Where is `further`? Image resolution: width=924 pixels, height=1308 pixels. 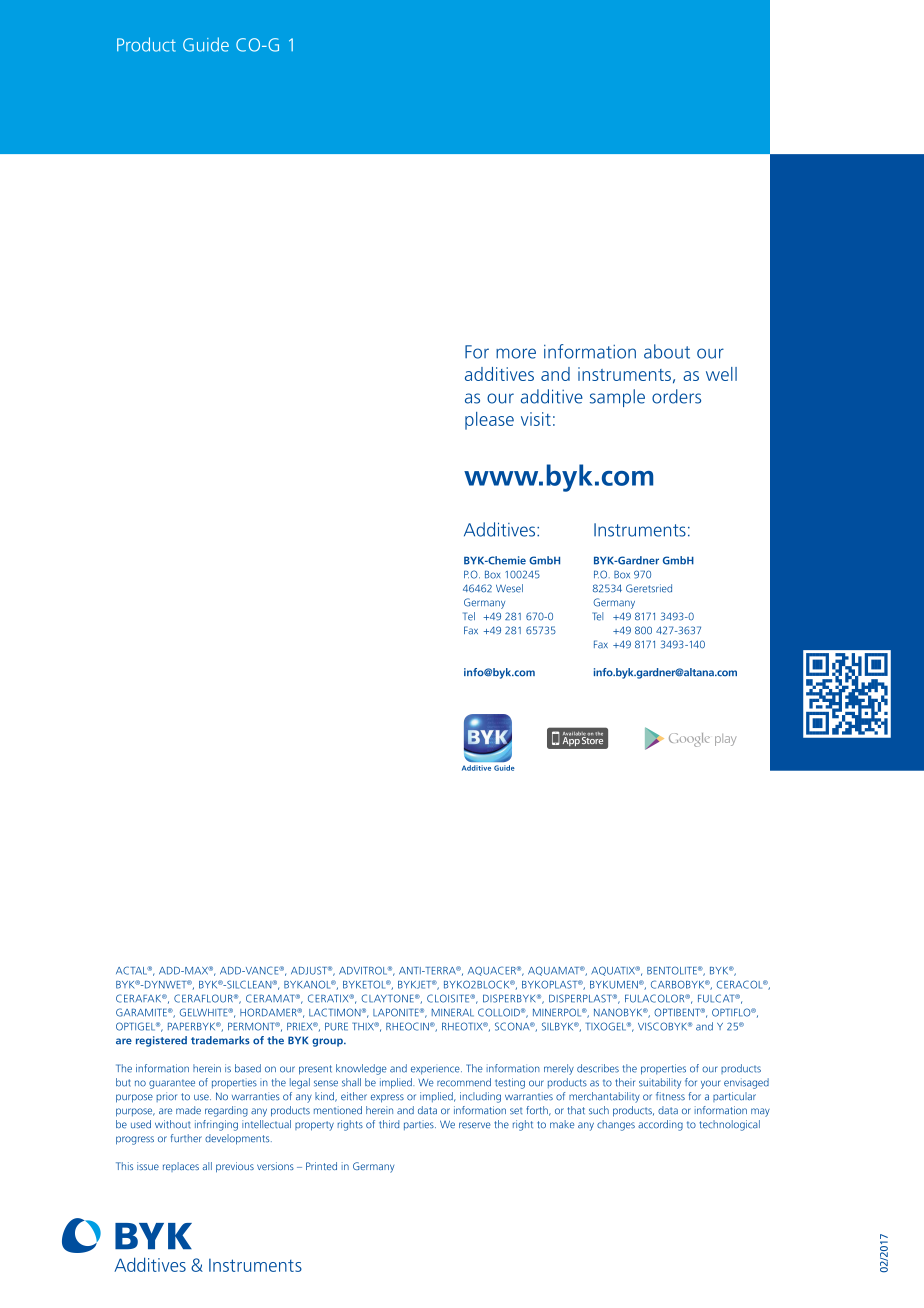
further is located at coordinates (186, 1138).
